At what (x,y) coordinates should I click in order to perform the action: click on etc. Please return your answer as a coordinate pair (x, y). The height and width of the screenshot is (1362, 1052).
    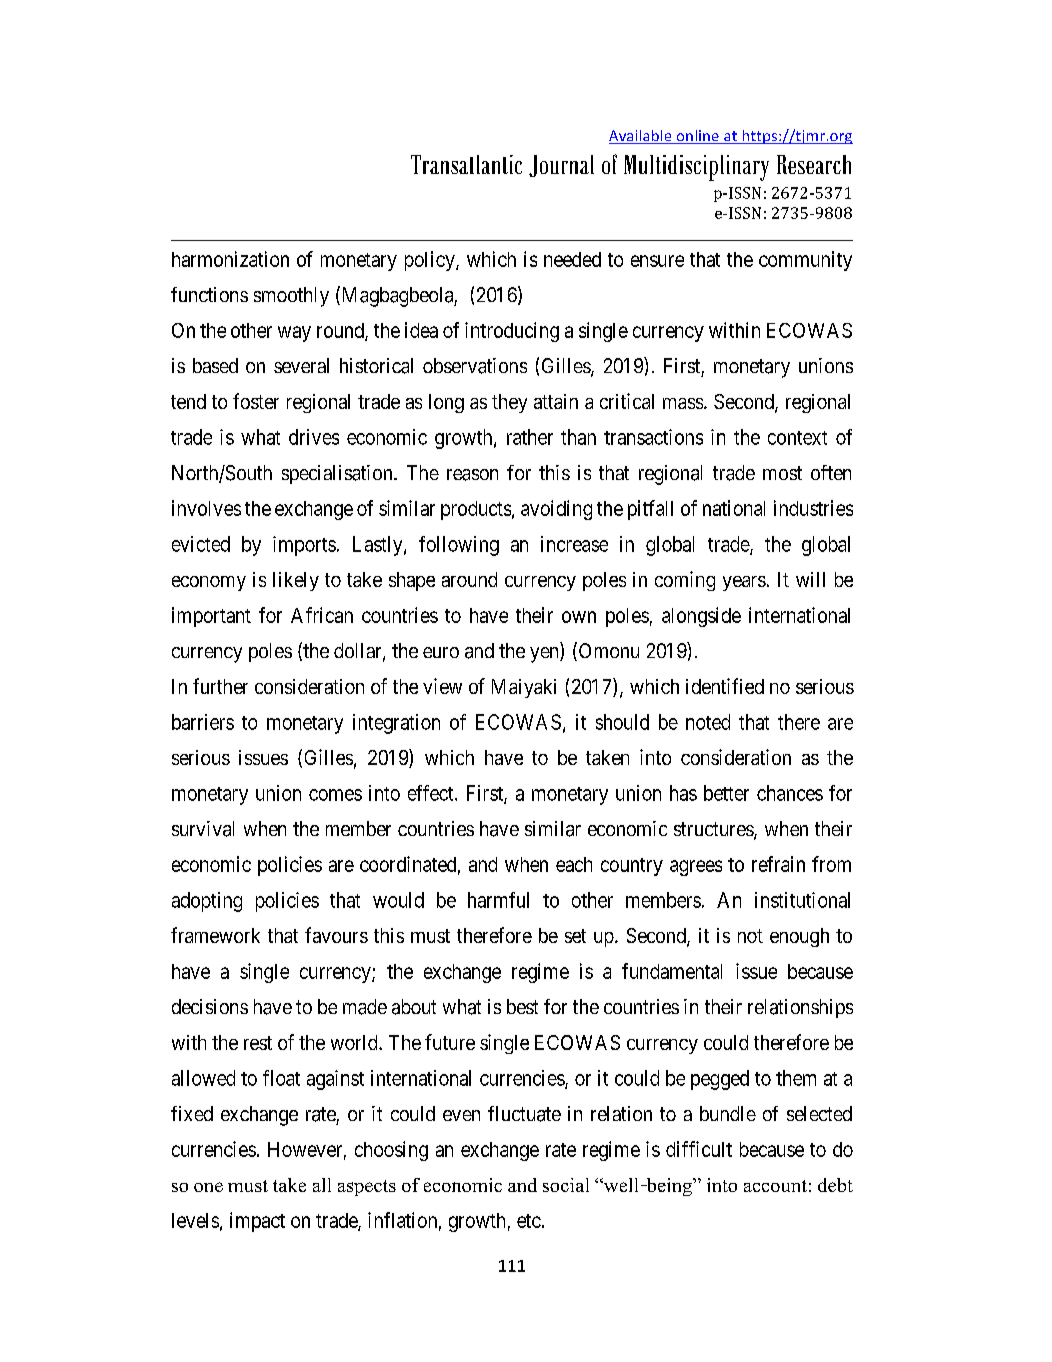
    Looking at the image, I should click on (529, 1221).
